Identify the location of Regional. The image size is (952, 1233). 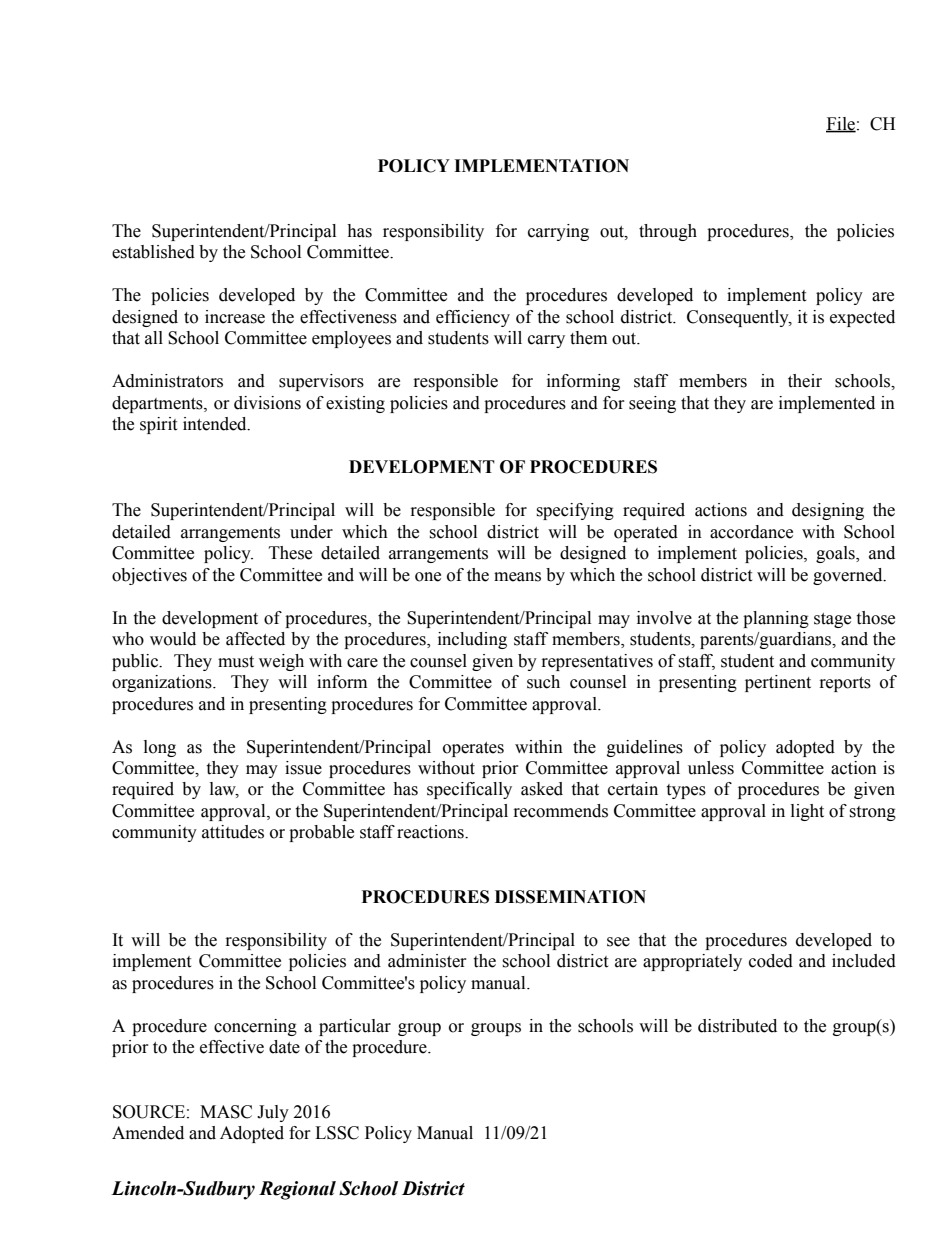
(297, 1190).
